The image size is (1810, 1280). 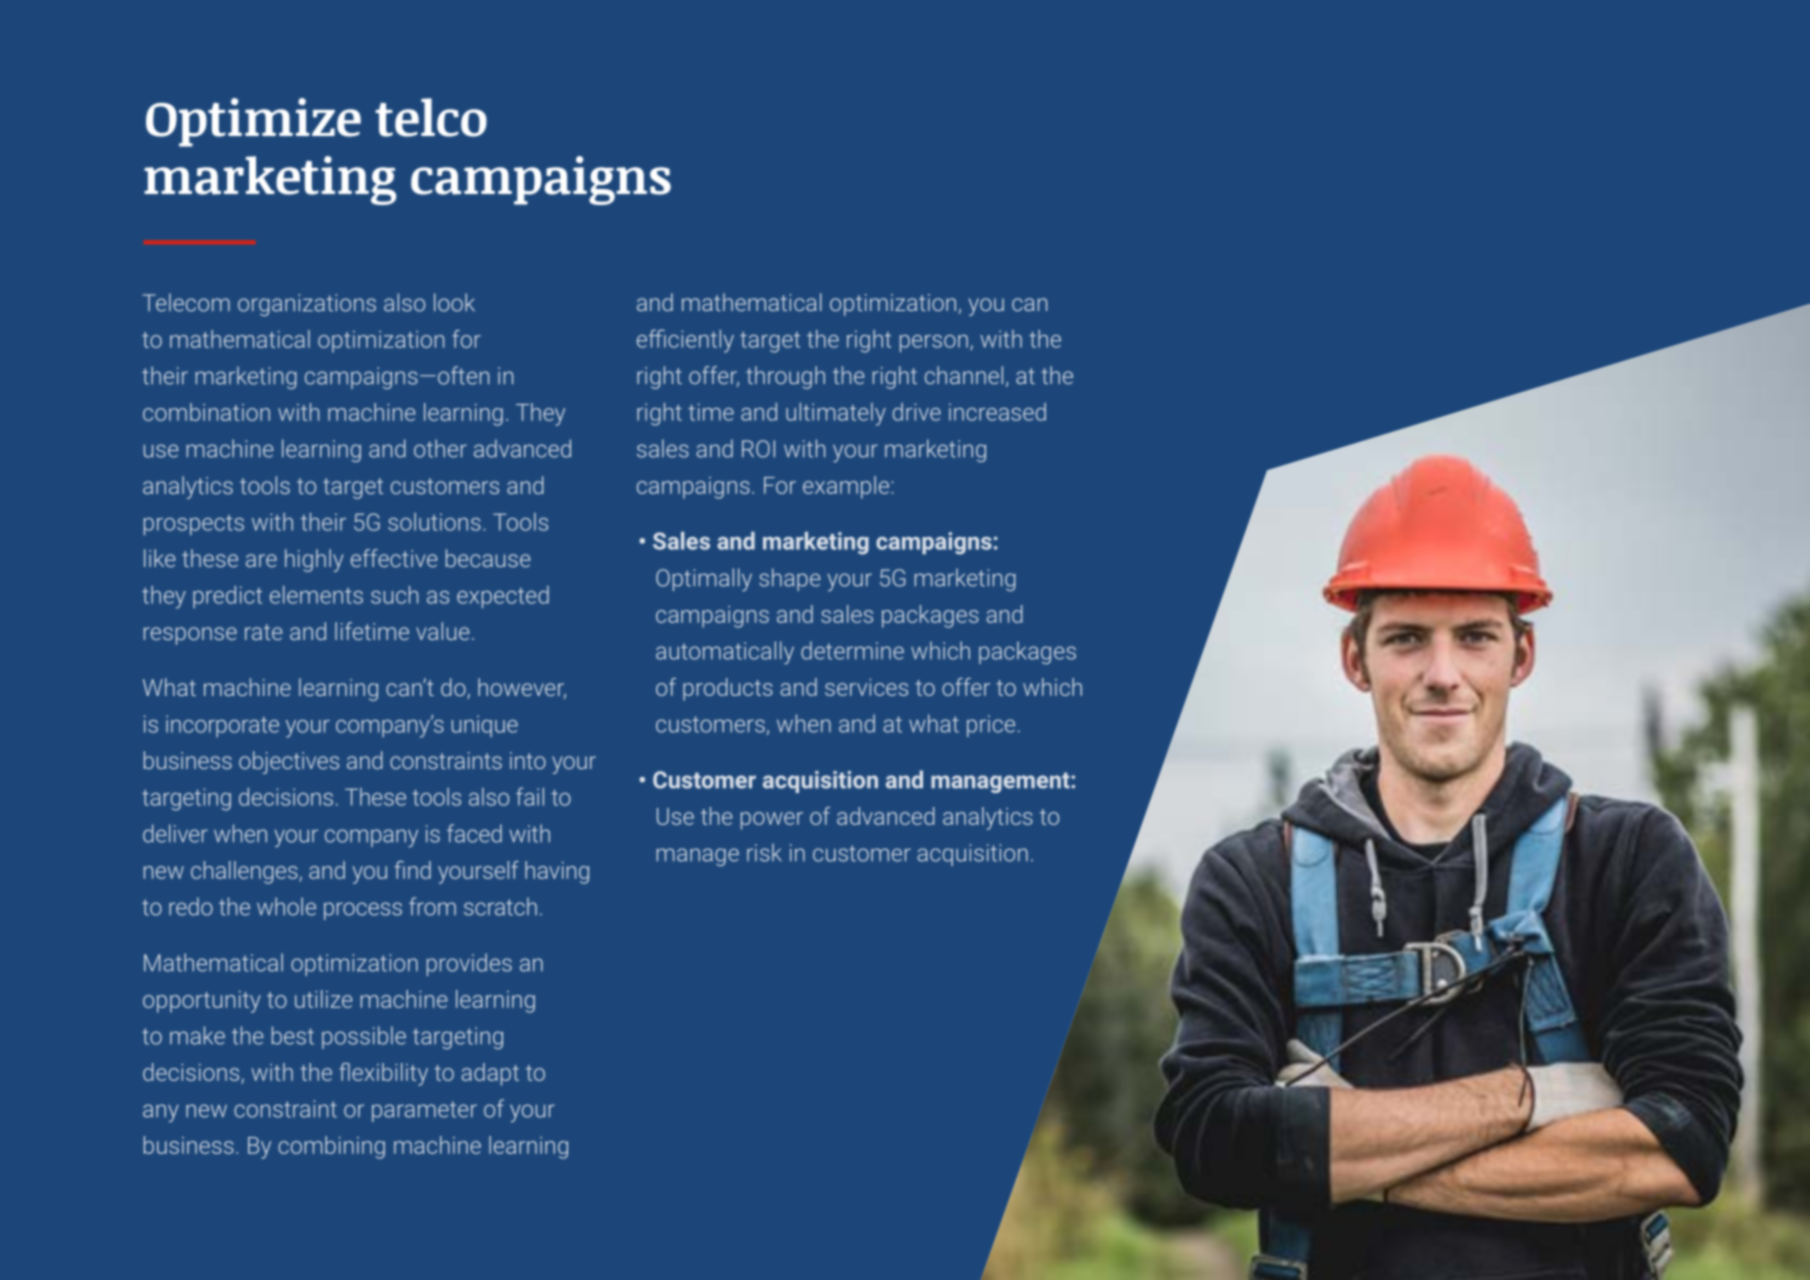 What do you see at coordinates (490, 1074) in the image?
I see `adapt` at bounding box center [490, 1074].
